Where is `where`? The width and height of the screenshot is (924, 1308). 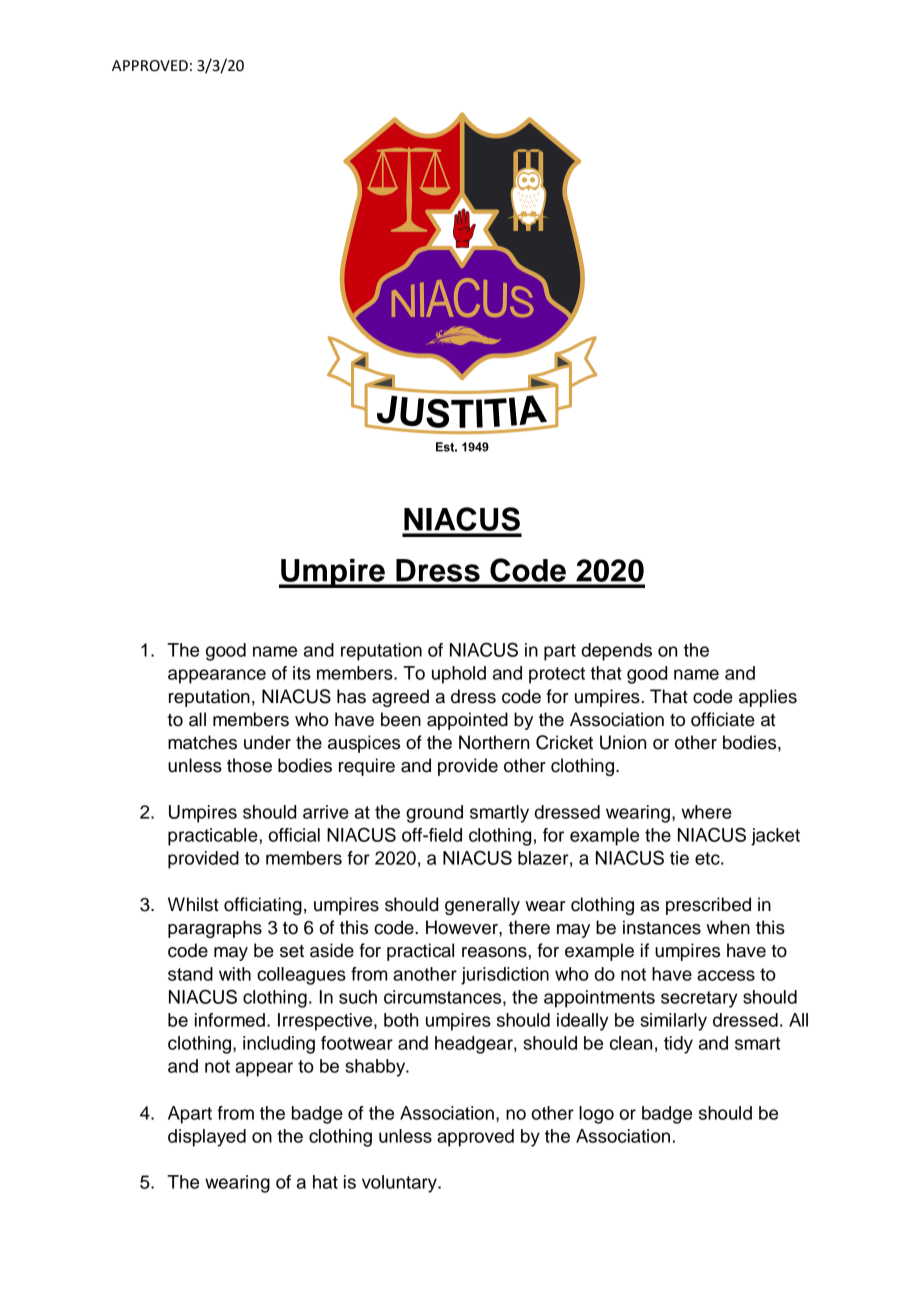 where is located at coordinates (706, 812).
